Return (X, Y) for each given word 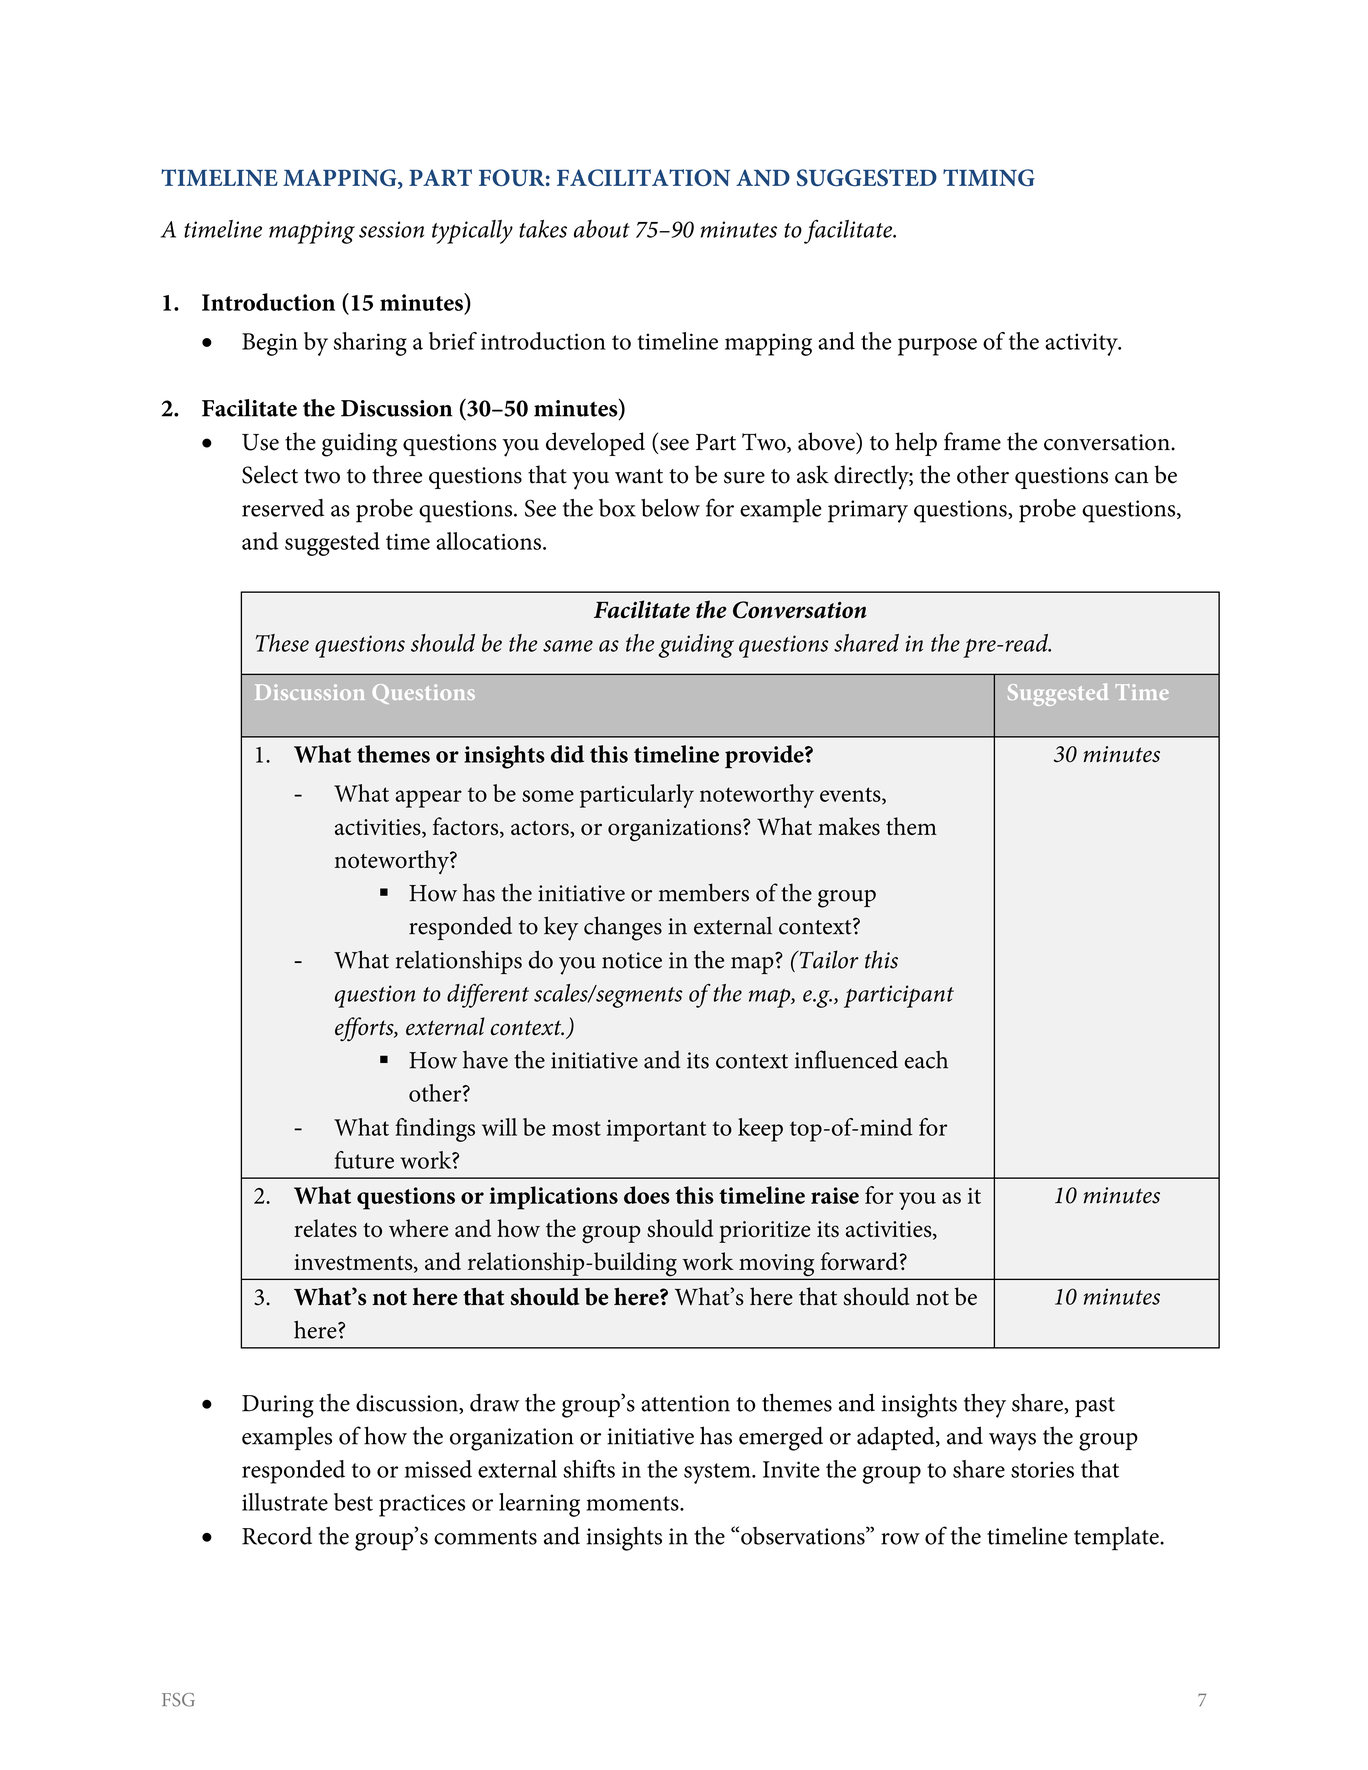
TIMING (989, 178)
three (397, 474)
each (926, 1059)
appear (429, 799)
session (391, 229)
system (718, 1473)
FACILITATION (643, 177)
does (647, 1195)
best (353, 1502)
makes (849, 826)
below (670, 508)
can (1131, 478)
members (704, 892)
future (364, 1160)
